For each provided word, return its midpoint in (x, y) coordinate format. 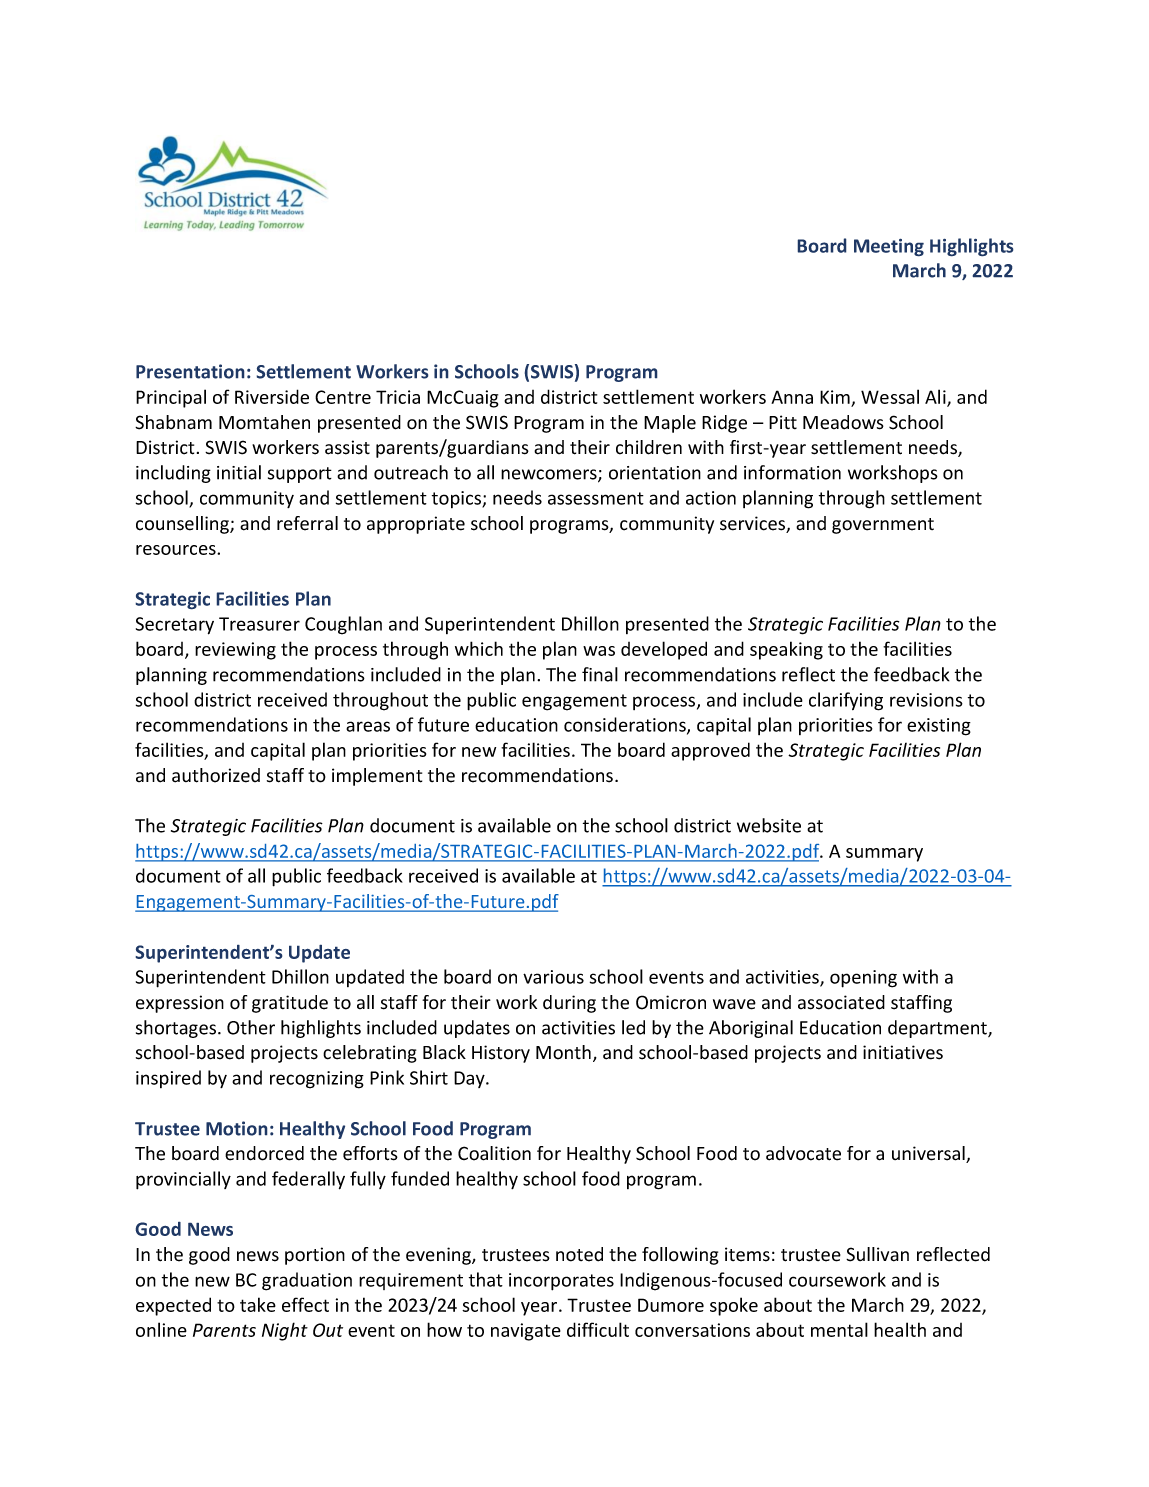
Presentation (190, 371)
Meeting (889, 247)
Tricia (398, 397)
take (258, 1304)
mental (839, 1329)
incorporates (561, 1282)
